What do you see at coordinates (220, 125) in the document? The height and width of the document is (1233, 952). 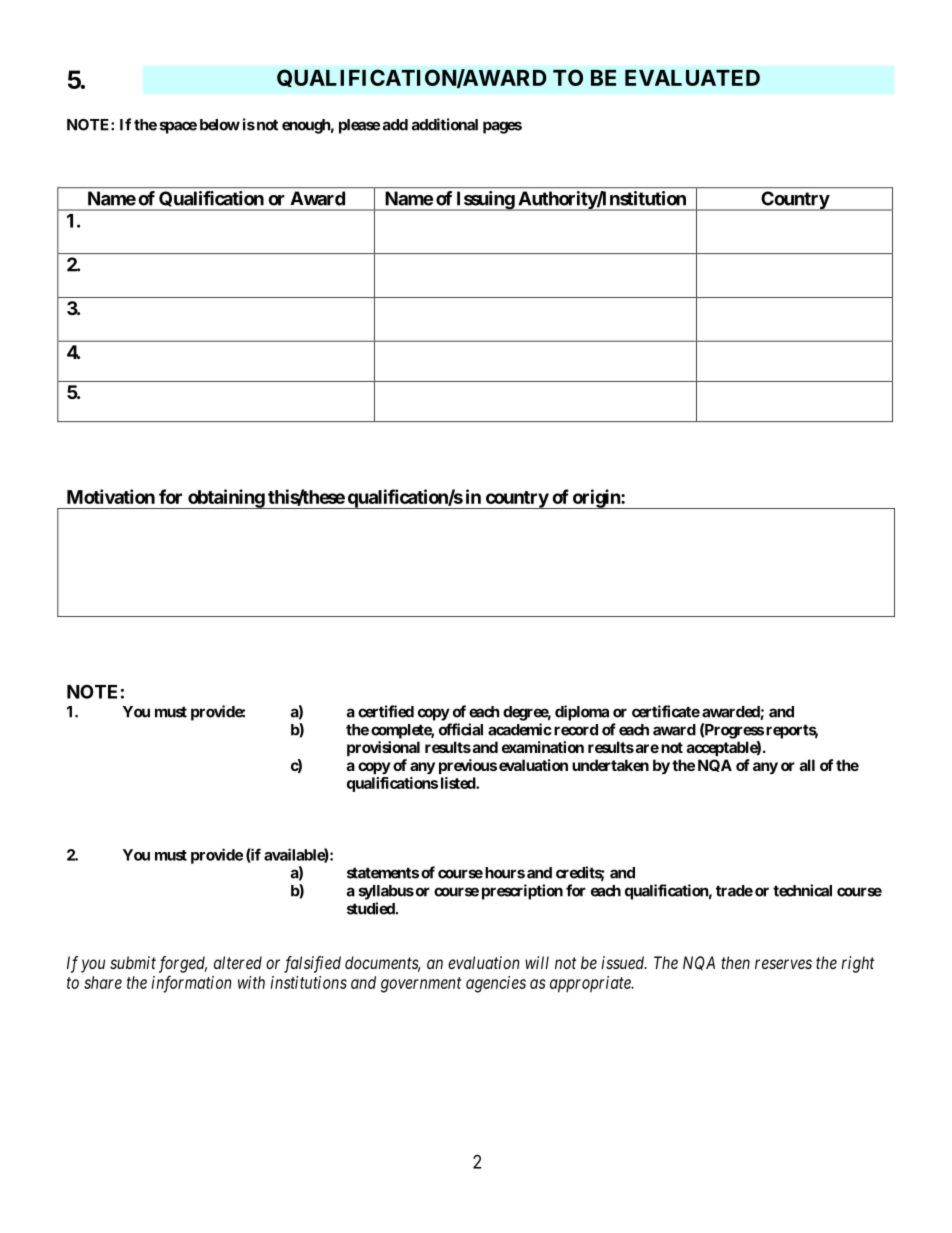 I see `below` at bounding box center [220, 125].
